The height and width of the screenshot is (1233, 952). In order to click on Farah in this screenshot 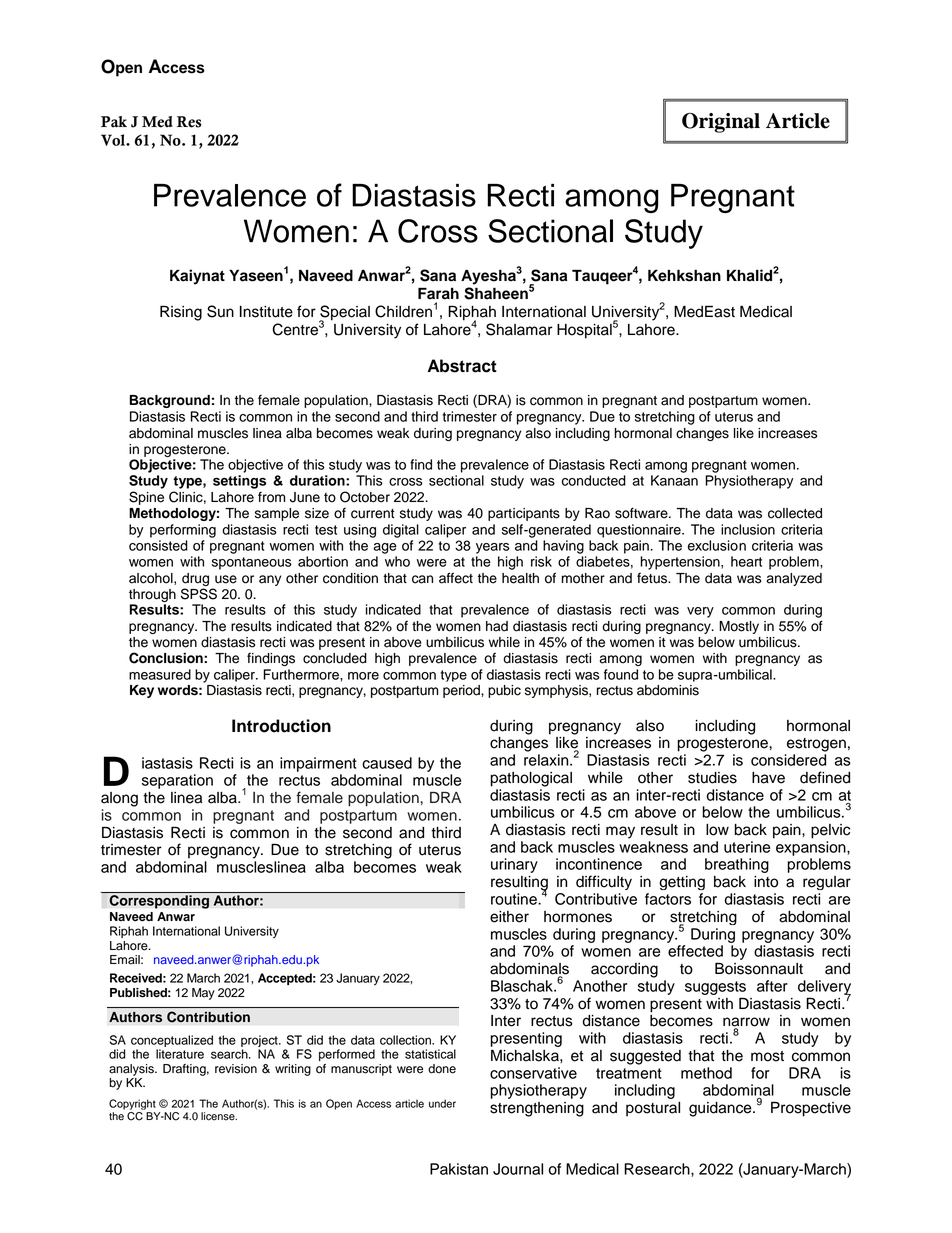, I will do `click(438, 293)`.
